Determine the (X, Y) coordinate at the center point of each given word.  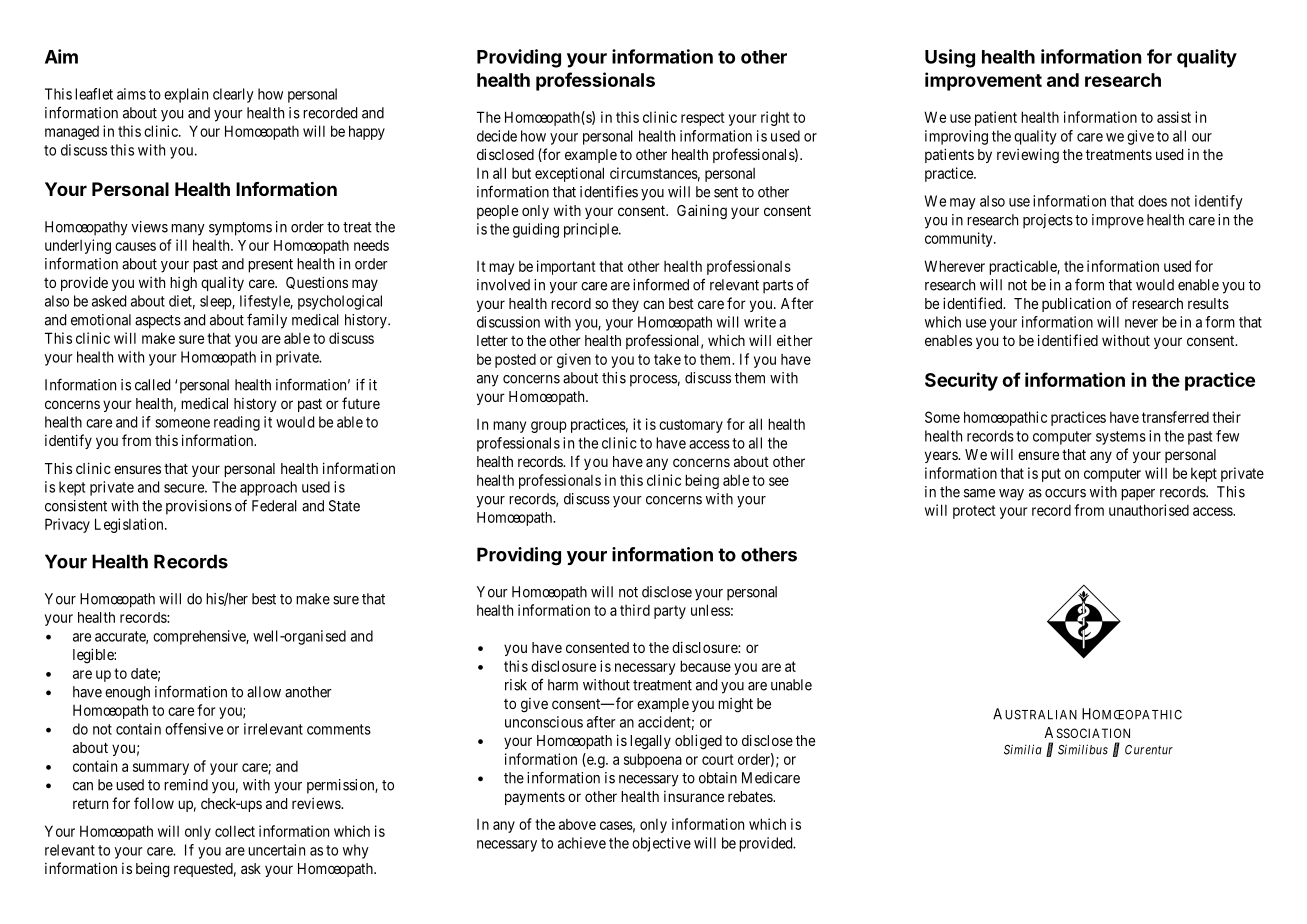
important (566, 267)
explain (186, 95)
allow (264, 692)
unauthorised (1149, 510)
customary (691, 426)
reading (237, 423)
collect (235, 831)
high (183, 284)
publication (1076, 304)
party (670, 612)
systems (1121, 438)
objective (661, 844)
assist (1174, 117)
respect (703, 119)
